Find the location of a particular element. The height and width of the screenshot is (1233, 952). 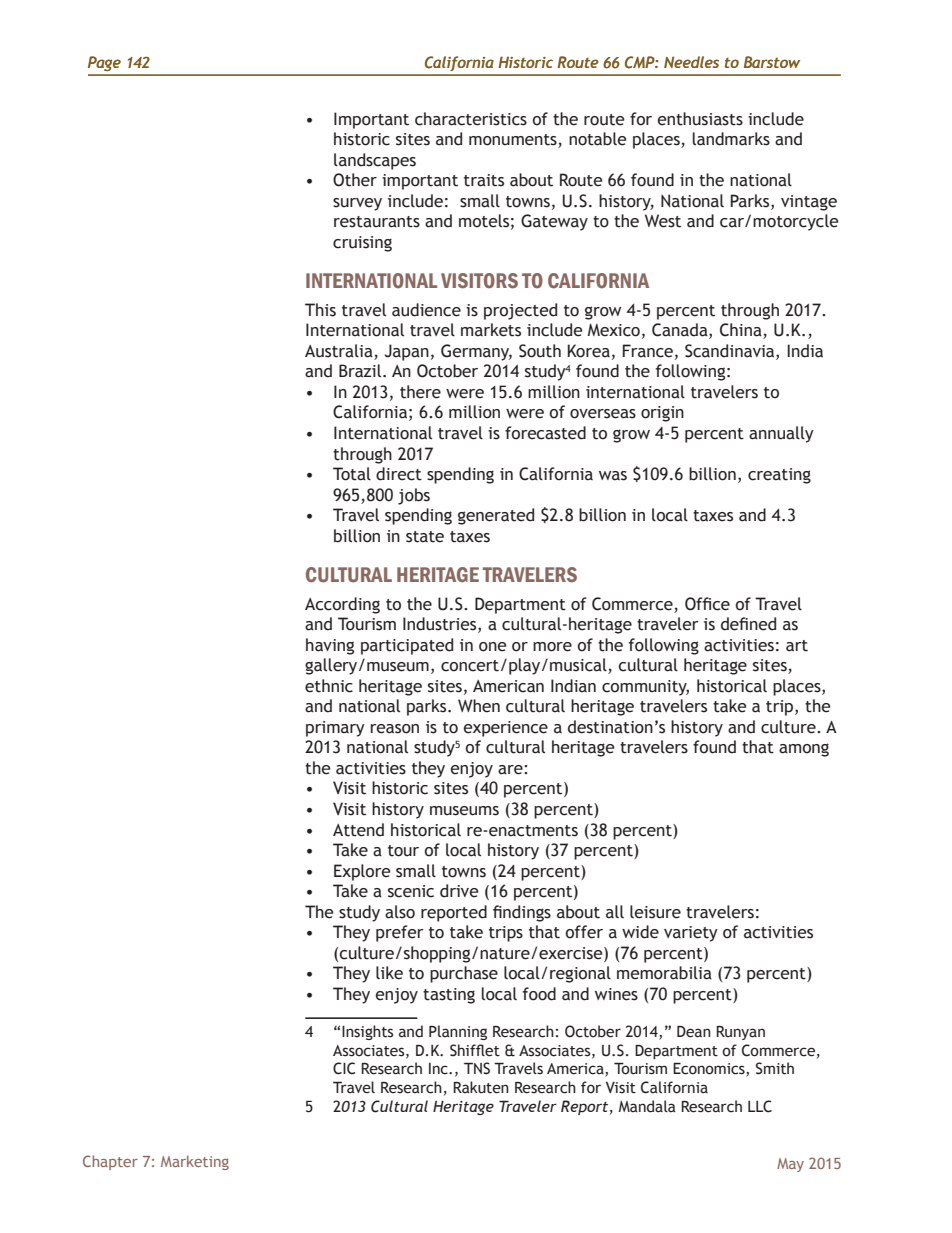

enthusiasts is located at coordinates (700, 119).
